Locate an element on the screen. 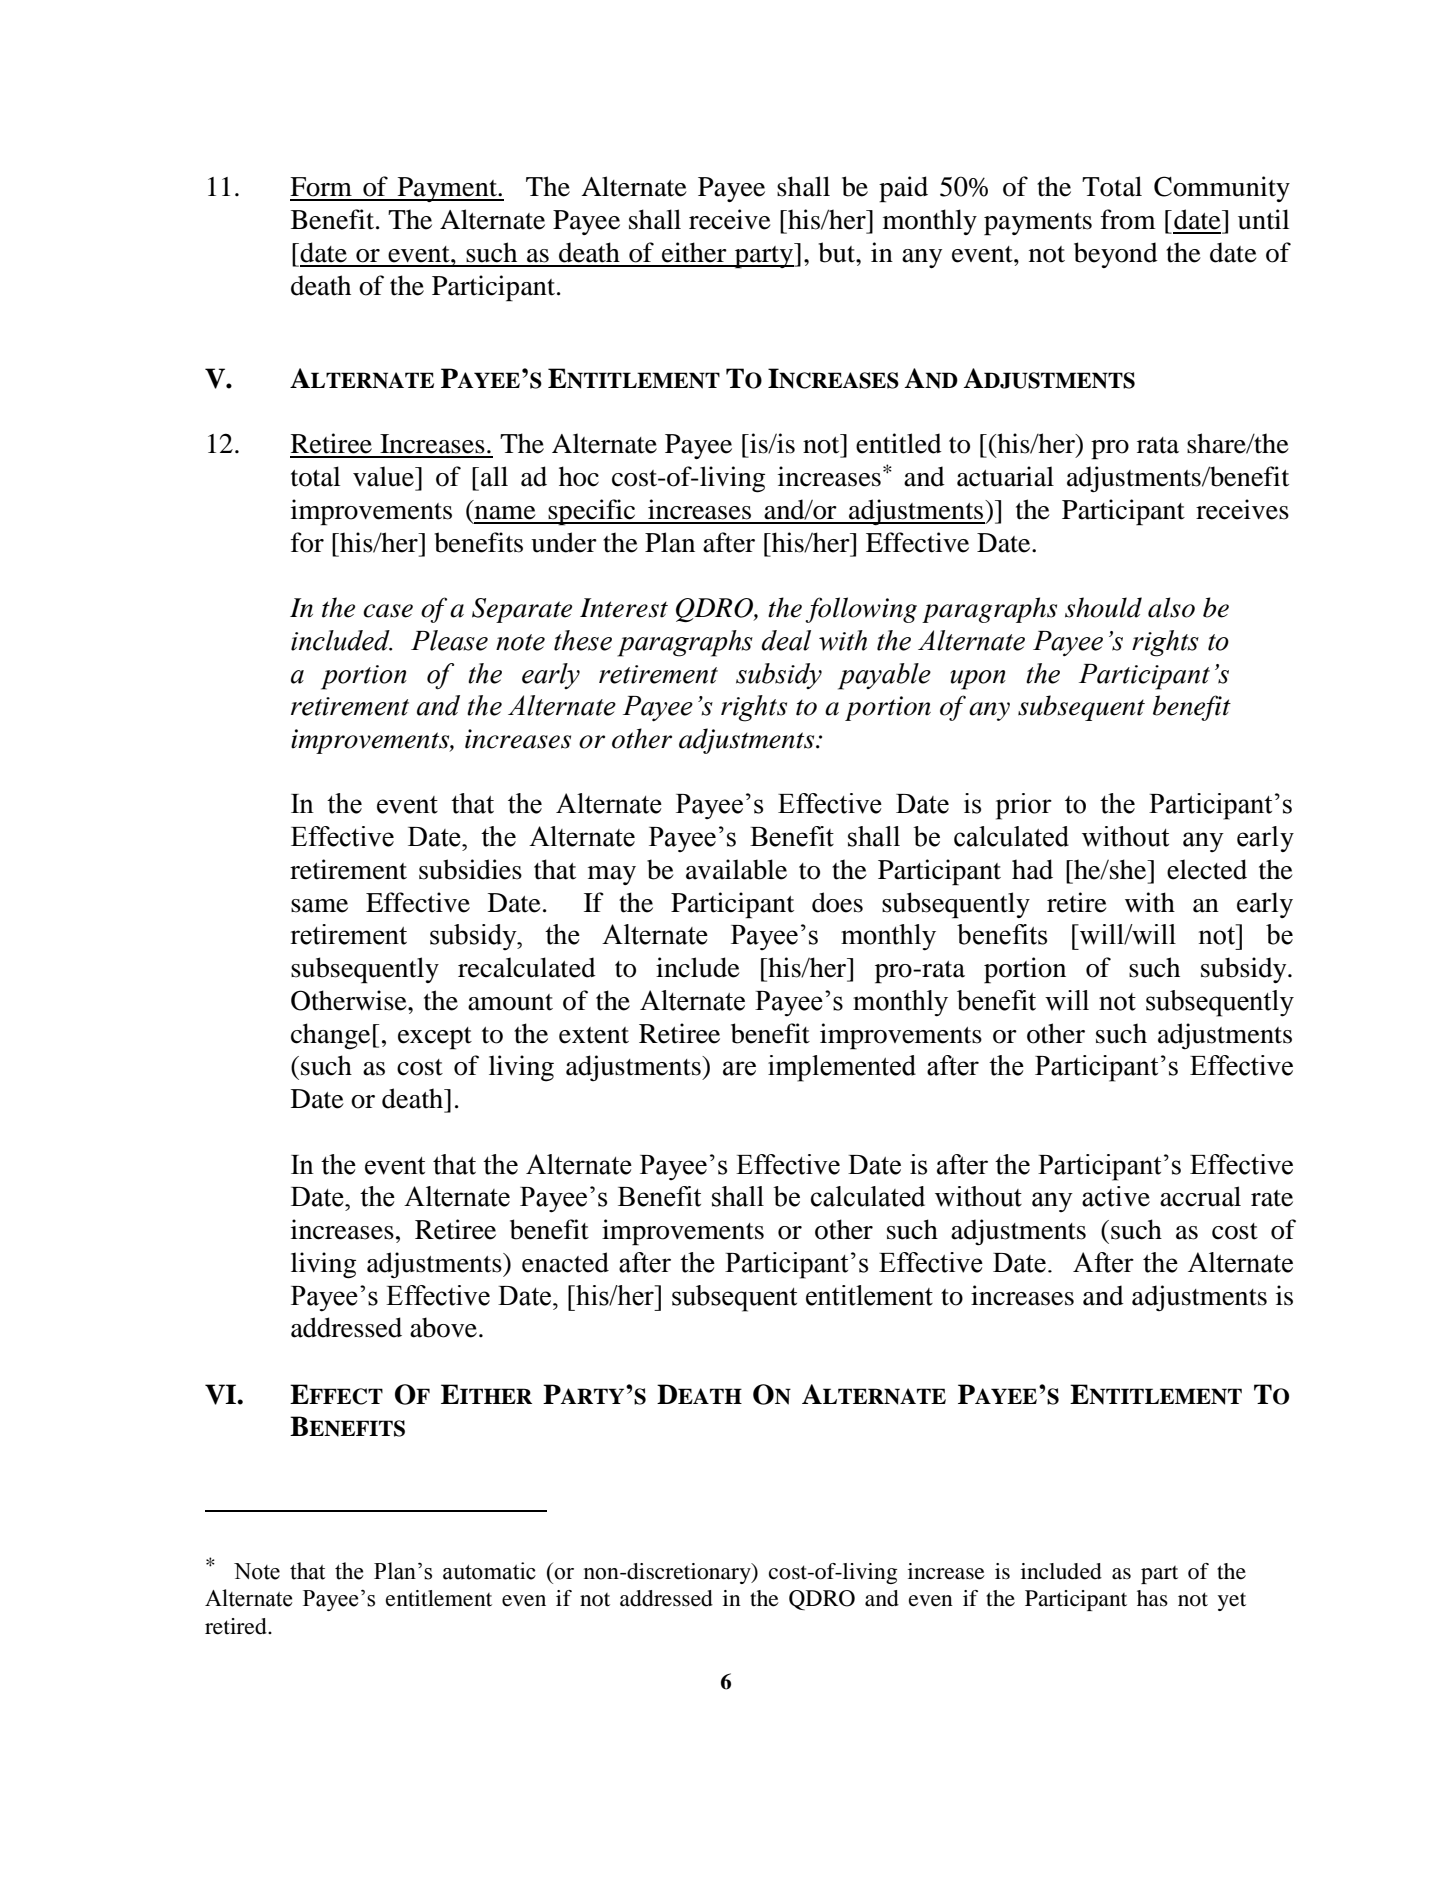  does is located at coordinates (837, 902).
